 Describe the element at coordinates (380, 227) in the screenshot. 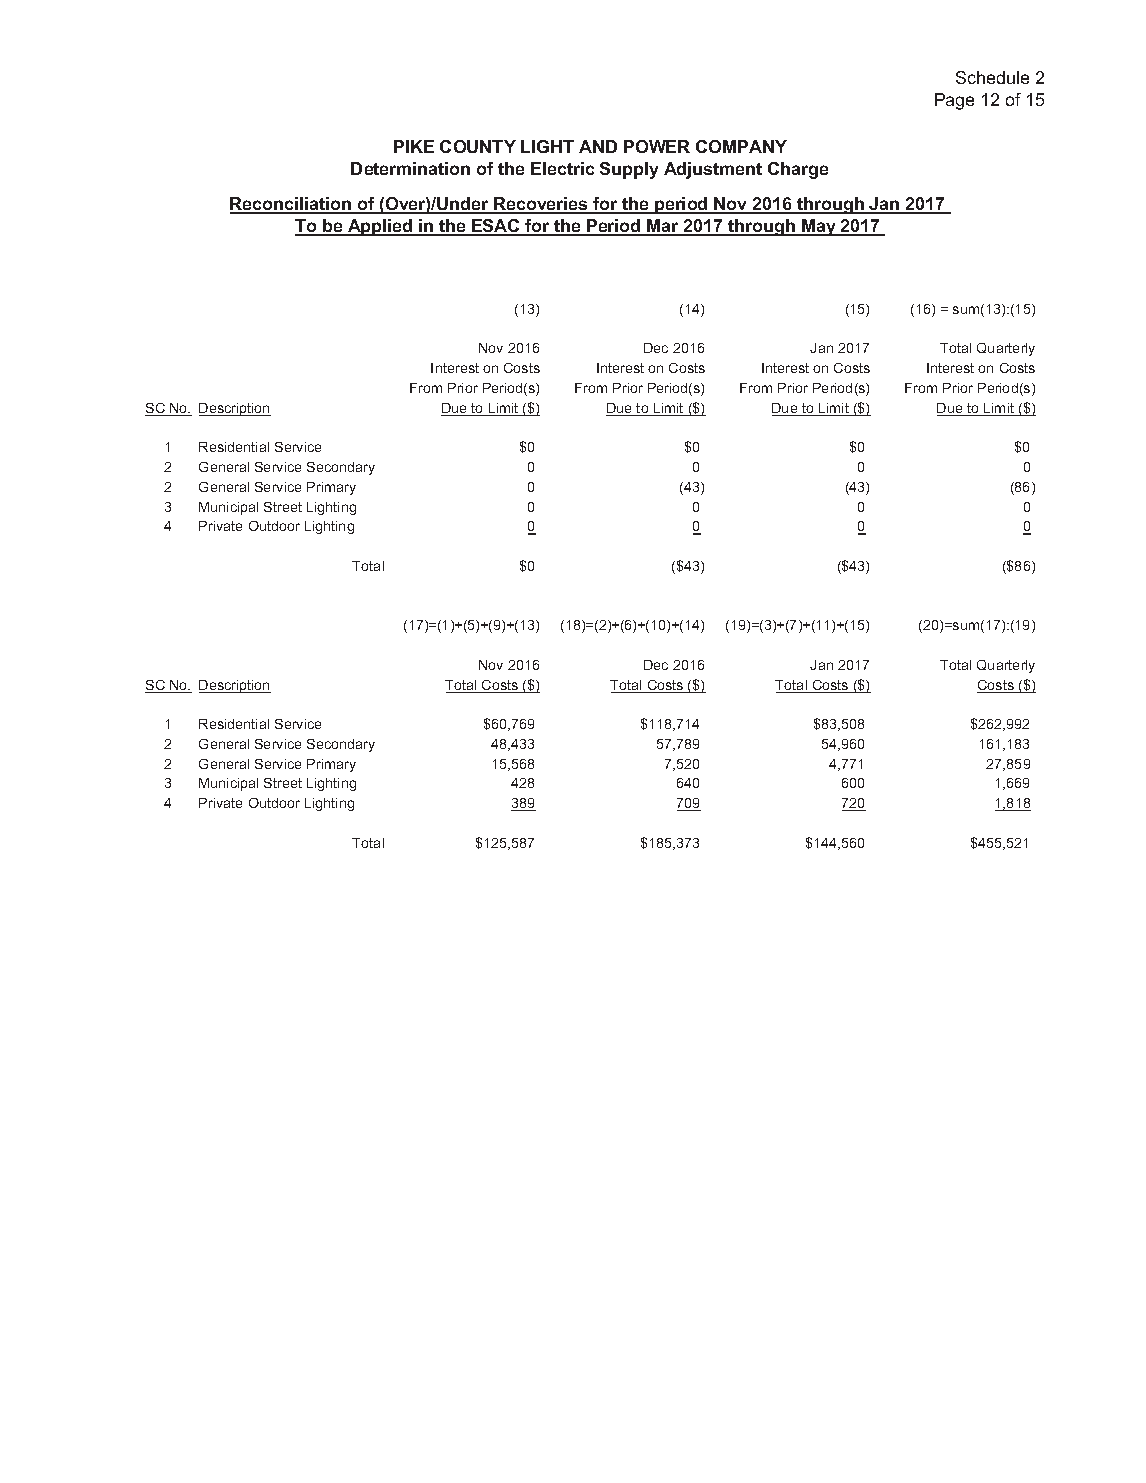

I see `Applied` at that location.
